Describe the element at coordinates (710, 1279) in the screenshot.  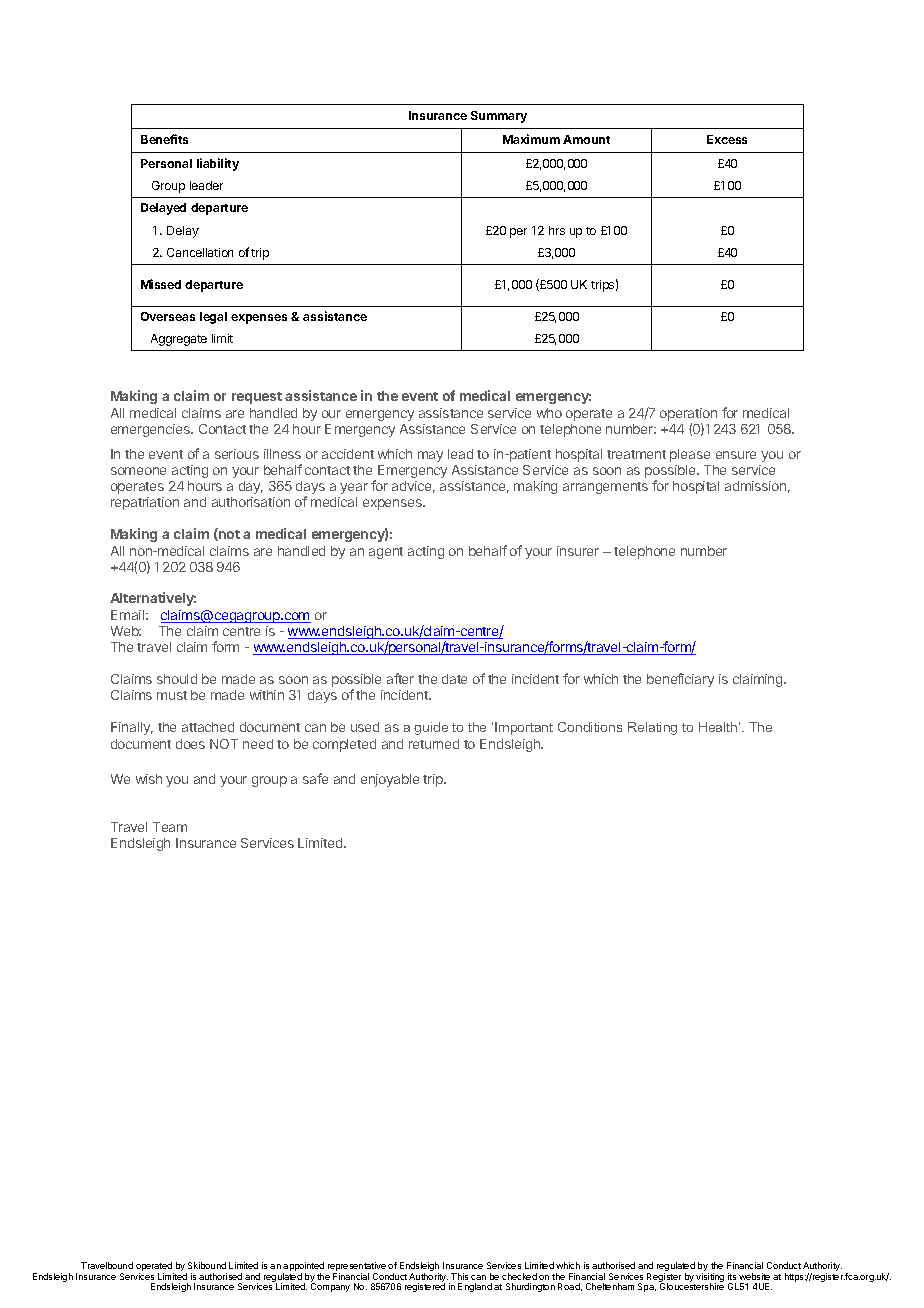
I see `visiting` at that location.
